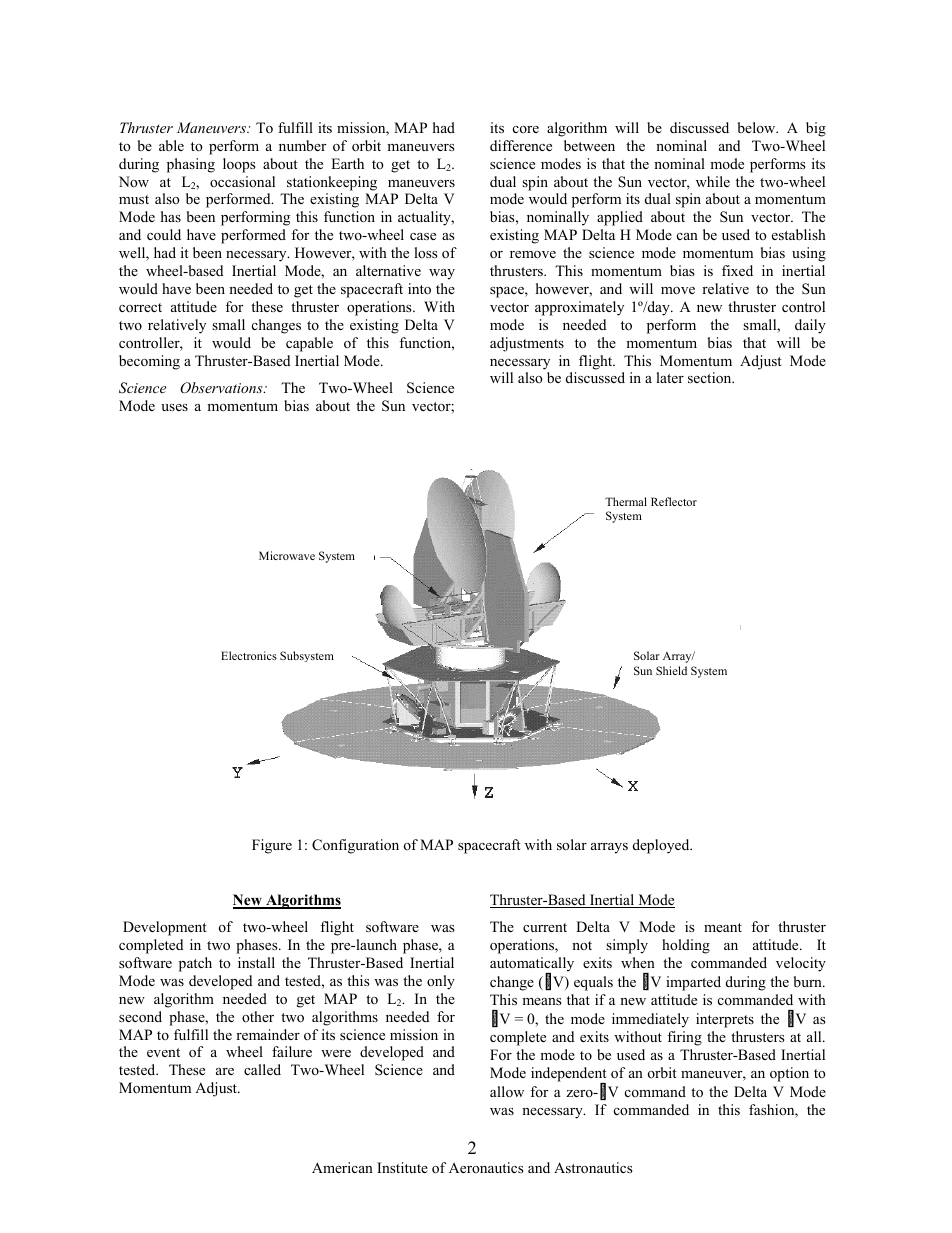 Image resolution: width=952 pixels, height=1233 pixels. What do you see at coordinates (521, 145) in the page?
I see `difference` at bounding box center [521, 145].
